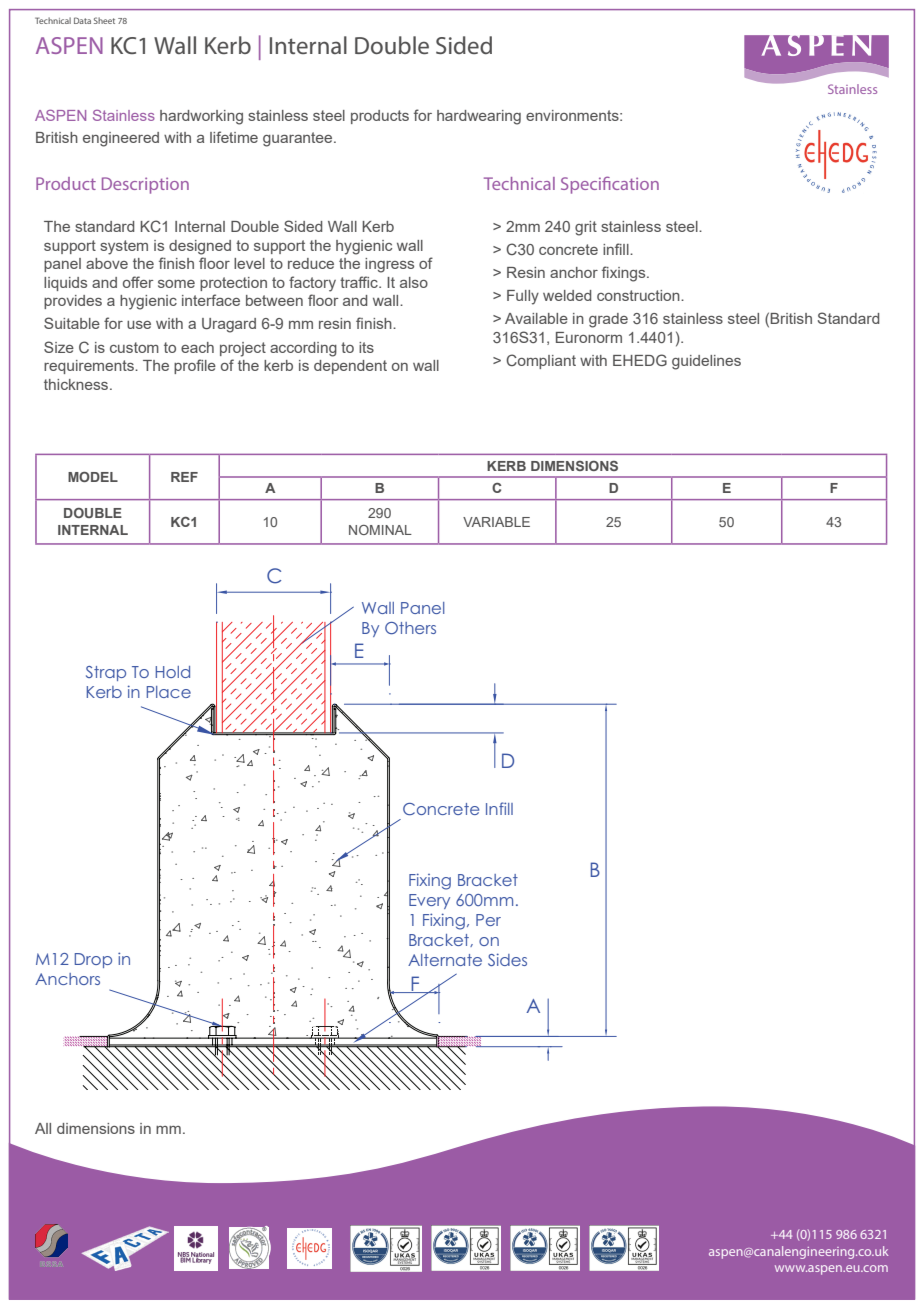 This document has height=1308, width=924. I want to click on Others, so click(410, 628).
